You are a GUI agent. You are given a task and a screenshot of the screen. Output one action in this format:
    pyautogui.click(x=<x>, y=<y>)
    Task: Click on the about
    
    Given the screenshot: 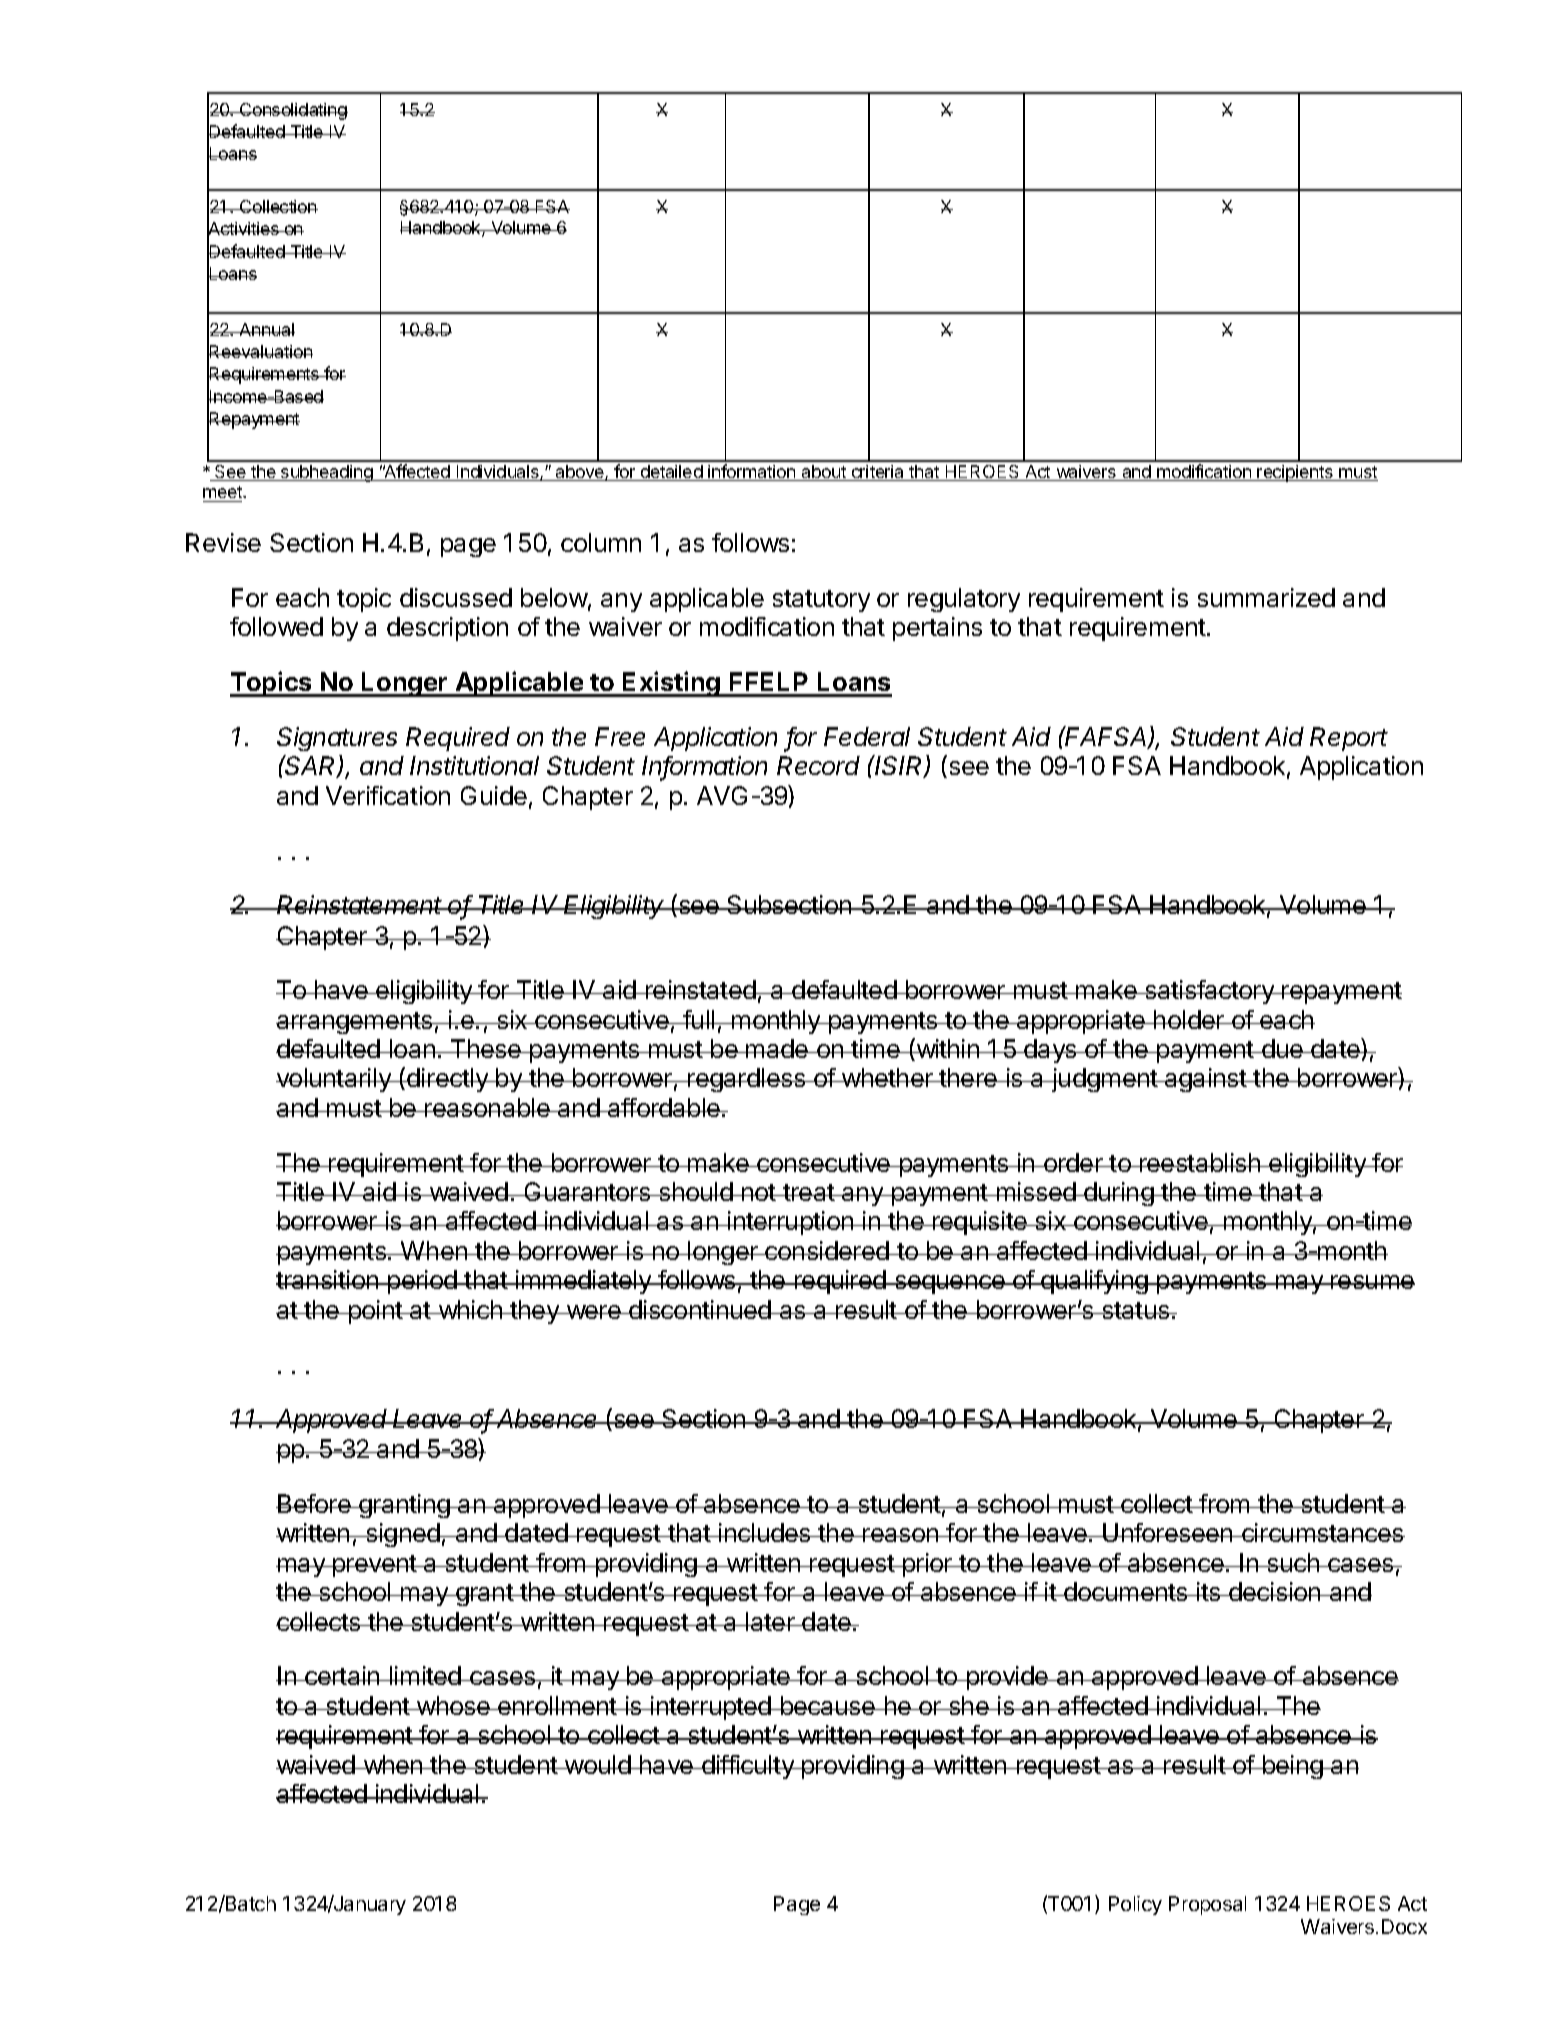 What is the action you would take?
    pyautogui.click(x=824, y=473)
